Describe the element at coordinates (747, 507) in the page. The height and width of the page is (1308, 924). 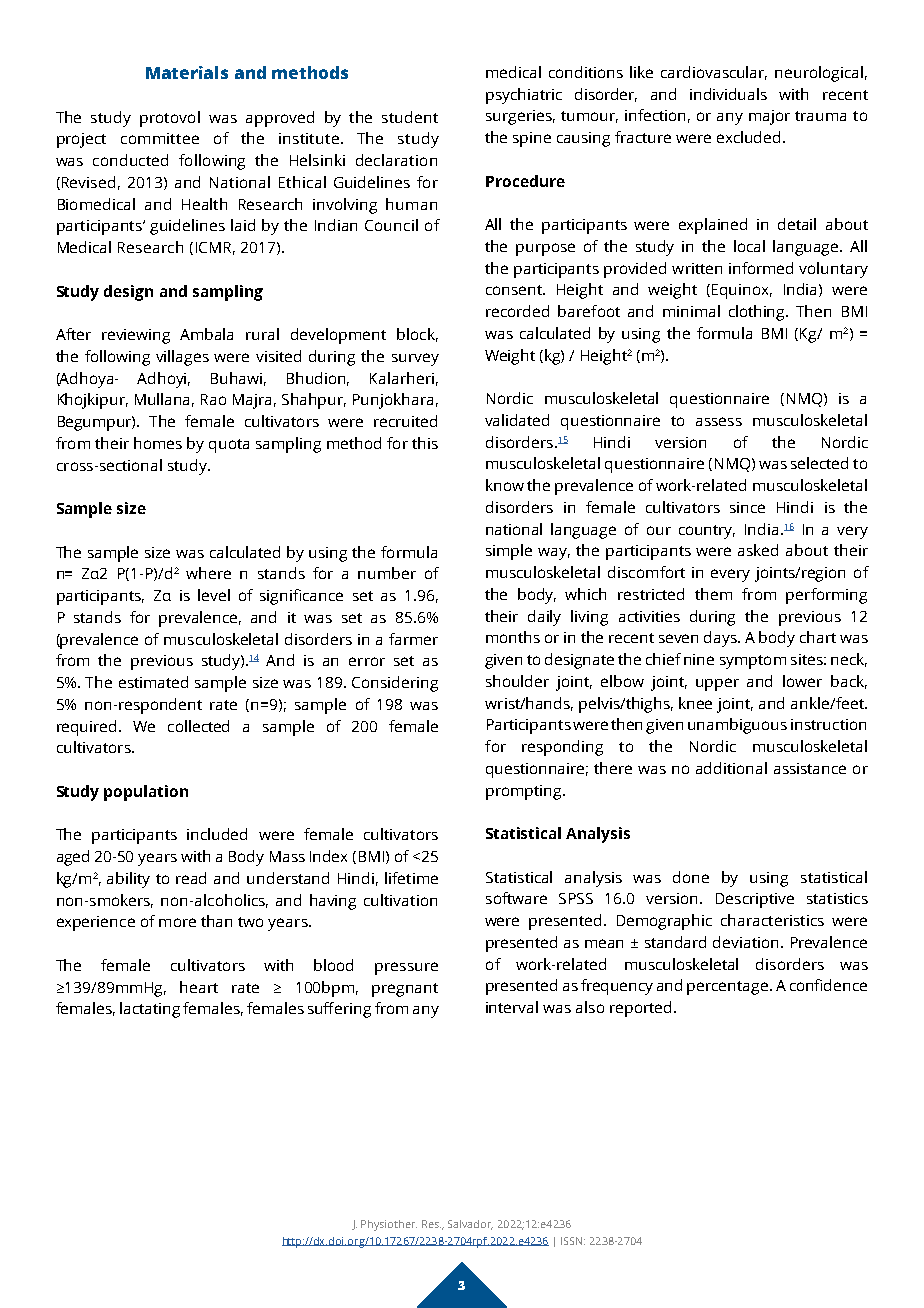
I see `since` at that location.
